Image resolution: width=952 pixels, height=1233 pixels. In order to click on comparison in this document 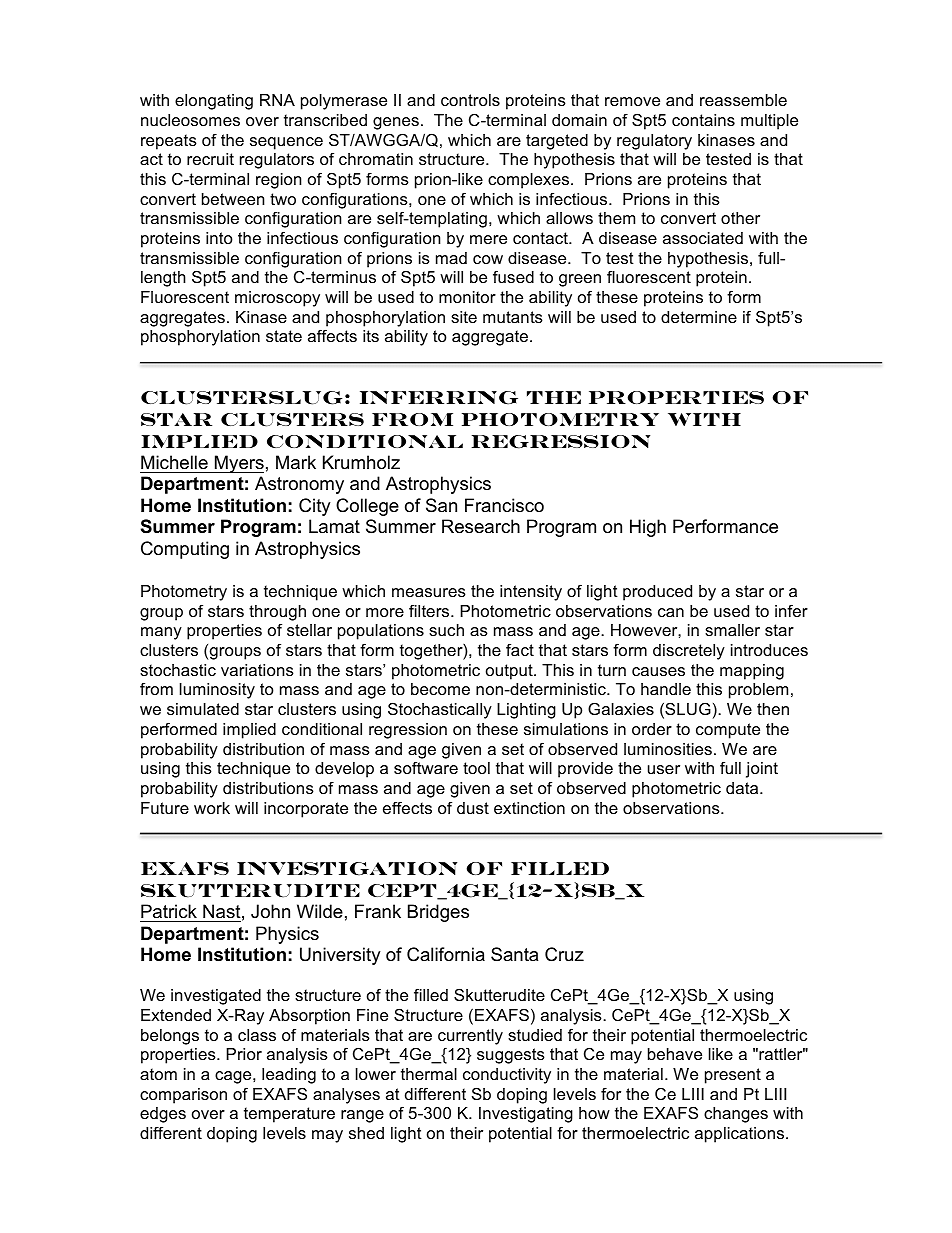, I will do `click(183, 1096)`.
